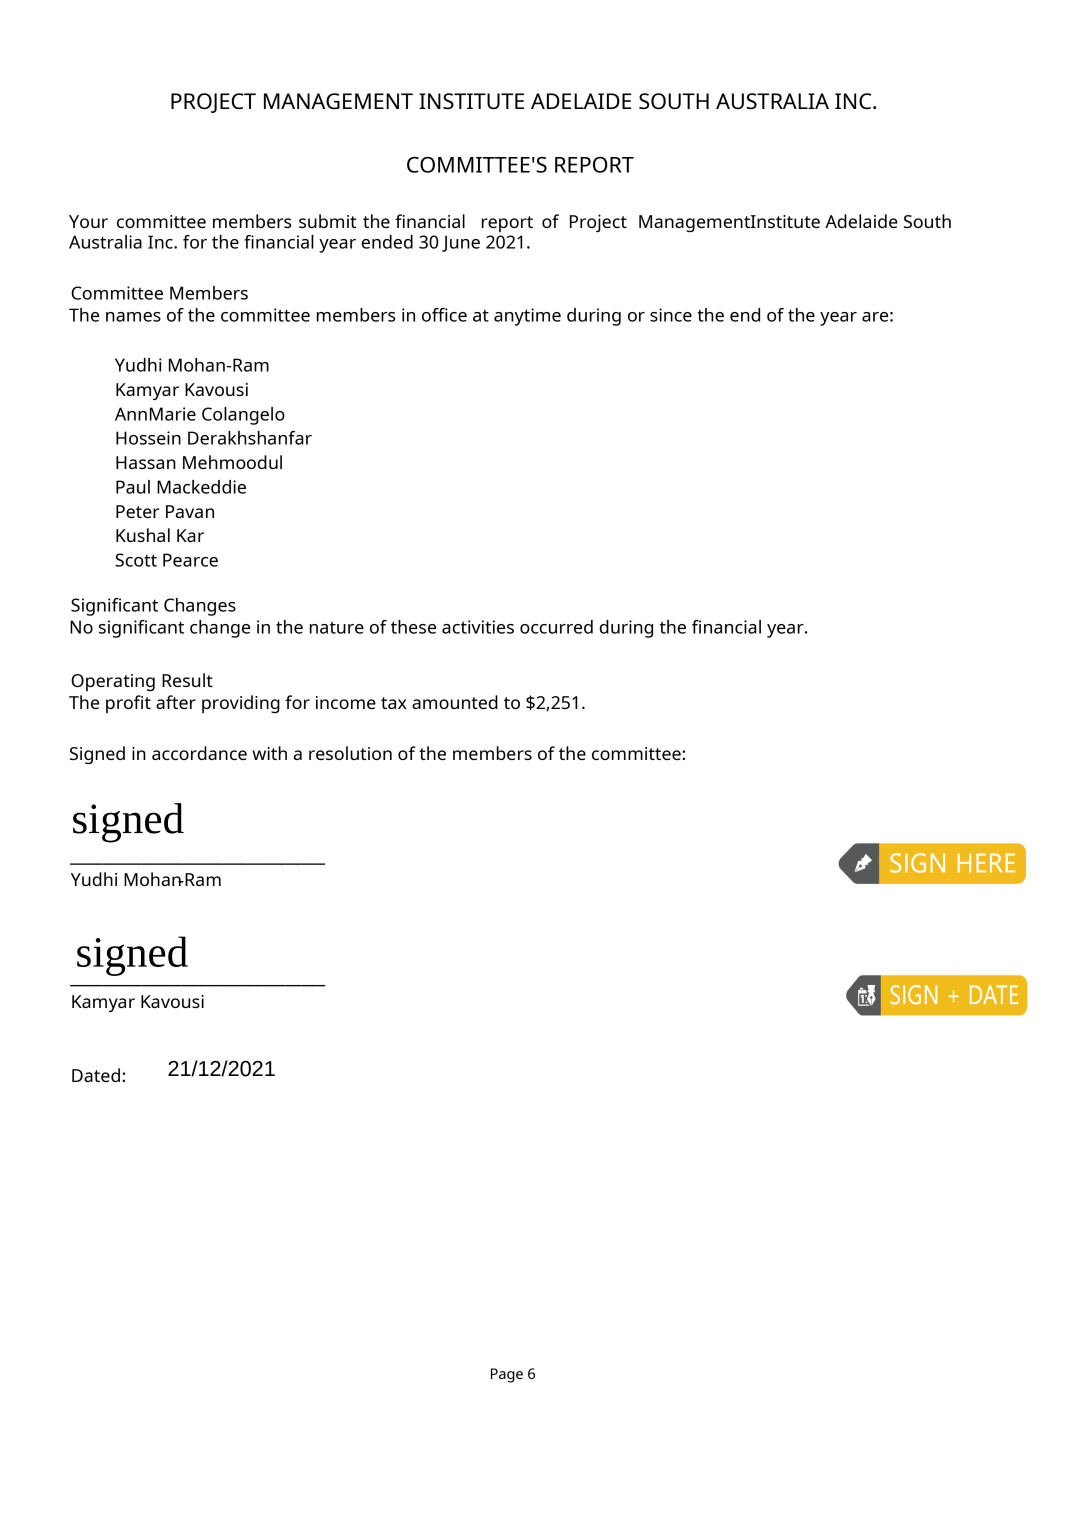 Image resolution: width=1070 pixels, height=1513 pixels. Describe the element at coordinates (671, 315) in the page. I see `since` at that location.
